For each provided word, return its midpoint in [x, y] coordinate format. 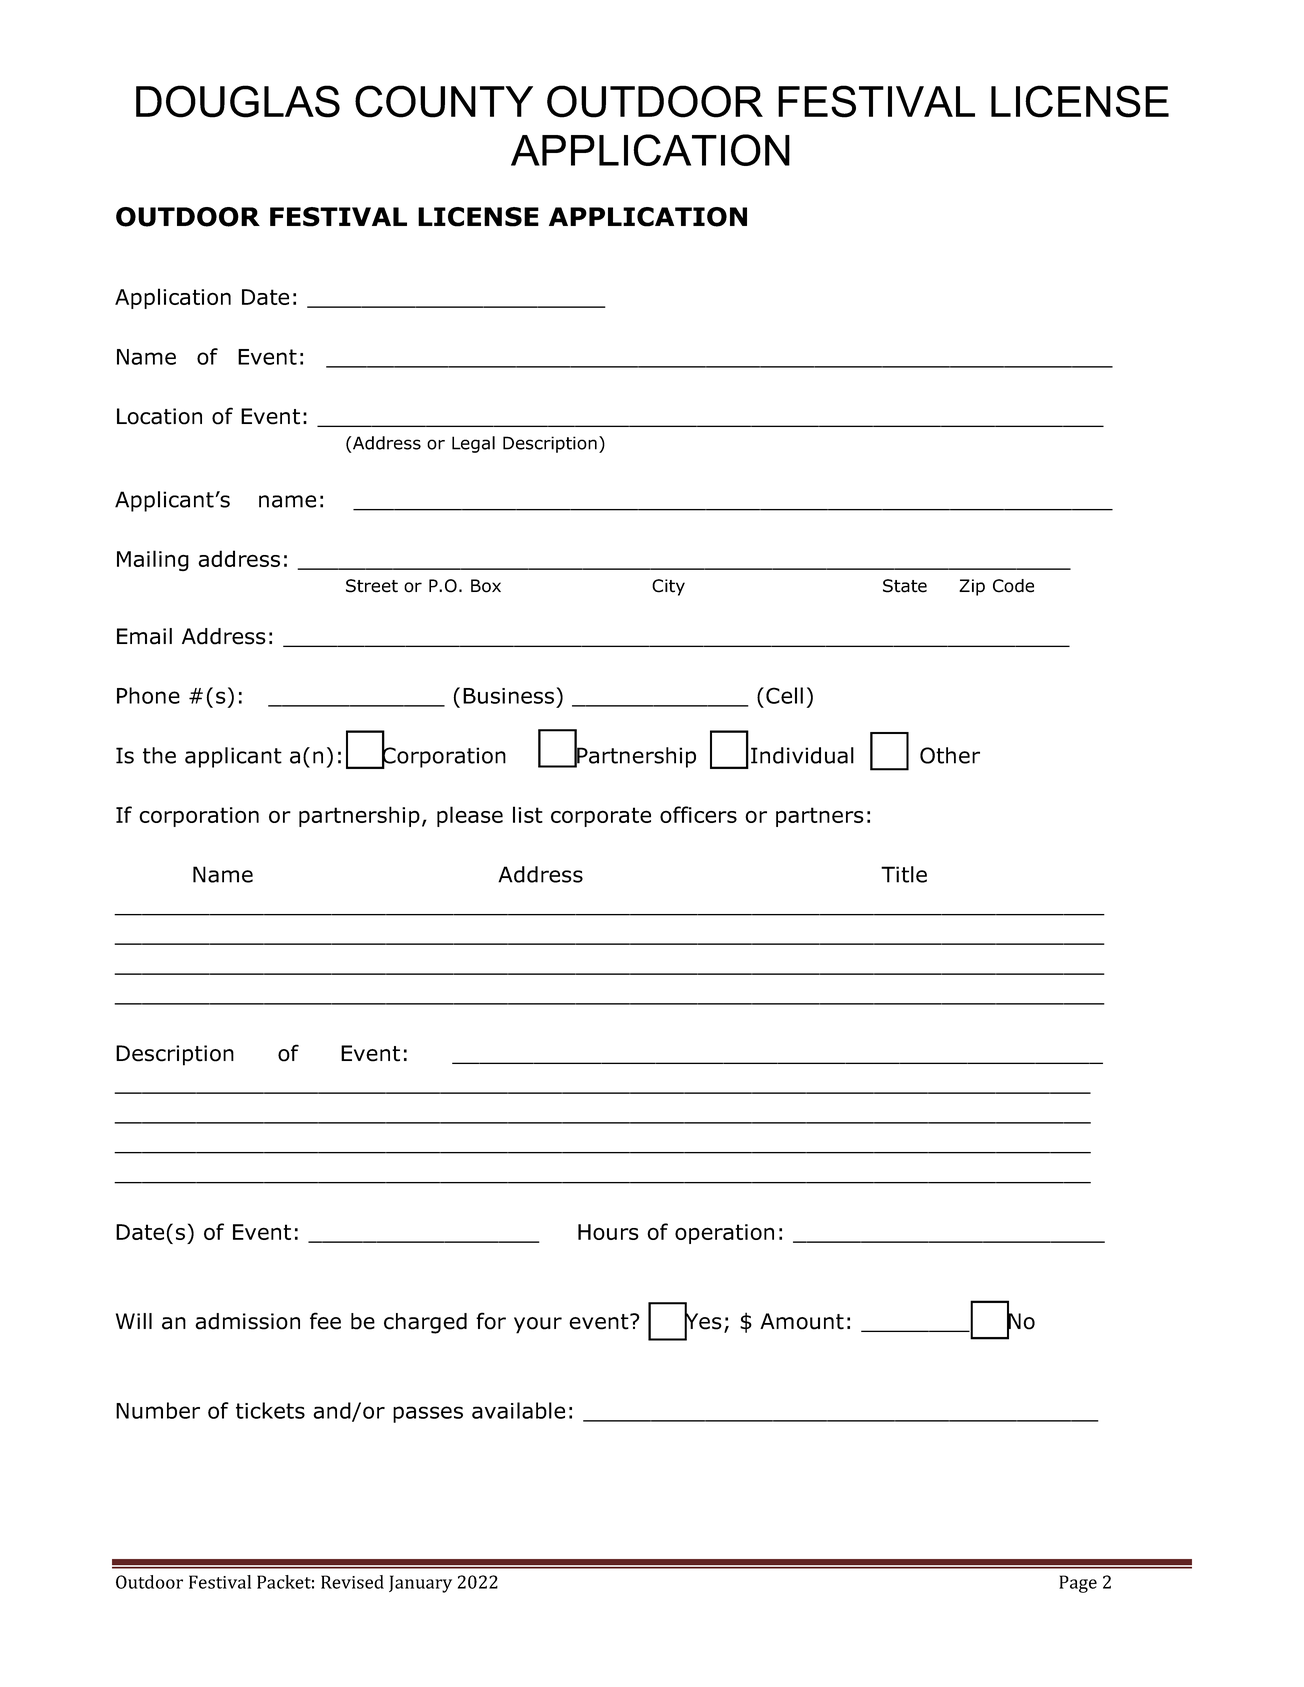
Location [159, 416]
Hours [608, 1232]
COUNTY [444, 101]
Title [904, 874]
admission [247, 1321]
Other [950, 755]
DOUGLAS [238, 101]
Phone [148, 695]
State [905, 586]
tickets [270, 1410]
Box [486, 586]
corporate [601, 817]
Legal [473, 444]
